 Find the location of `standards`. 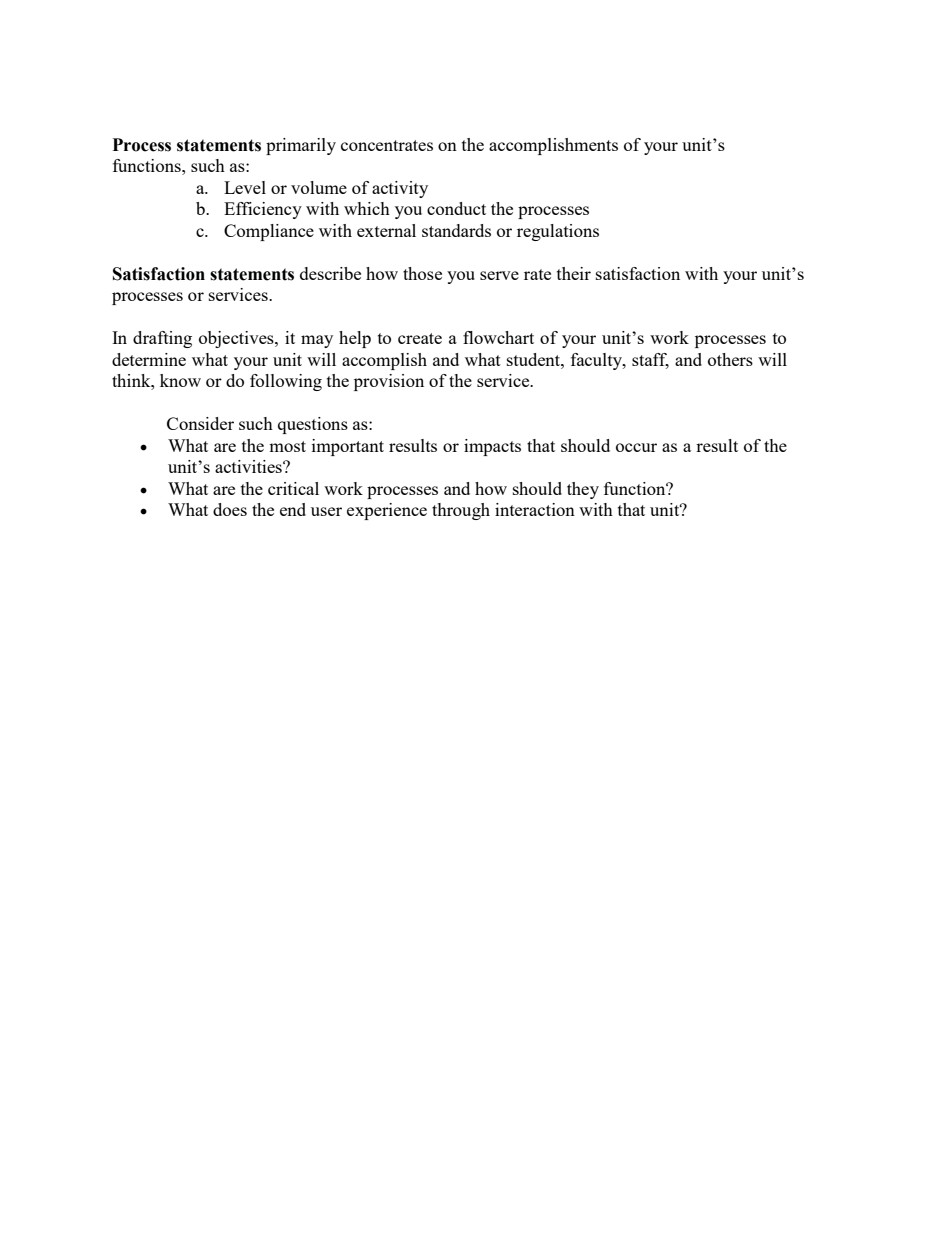

standards is located at coordinates (456, 230).
